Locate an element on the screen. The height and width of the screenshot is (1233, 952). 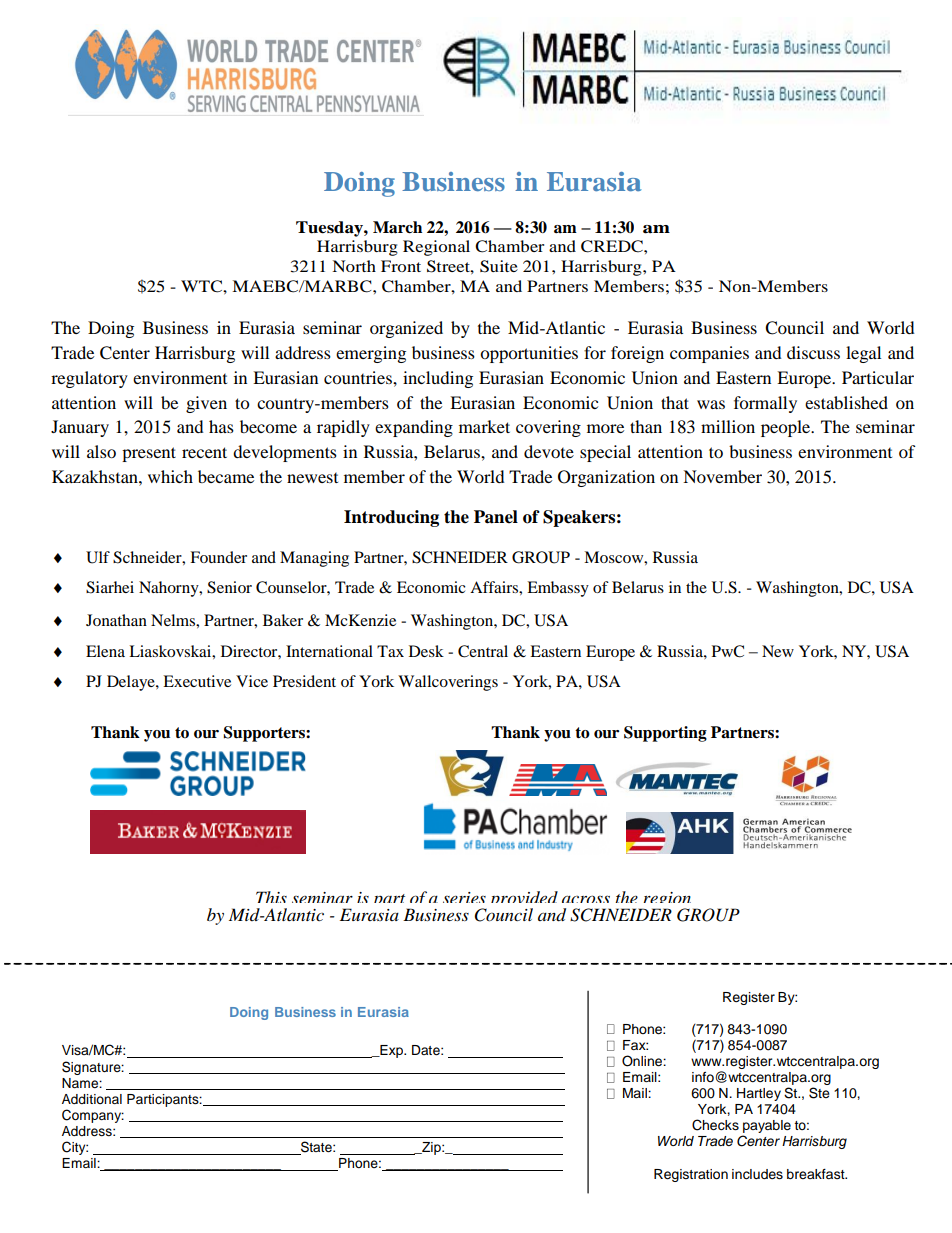
across is located at coordinates (586, 899).
